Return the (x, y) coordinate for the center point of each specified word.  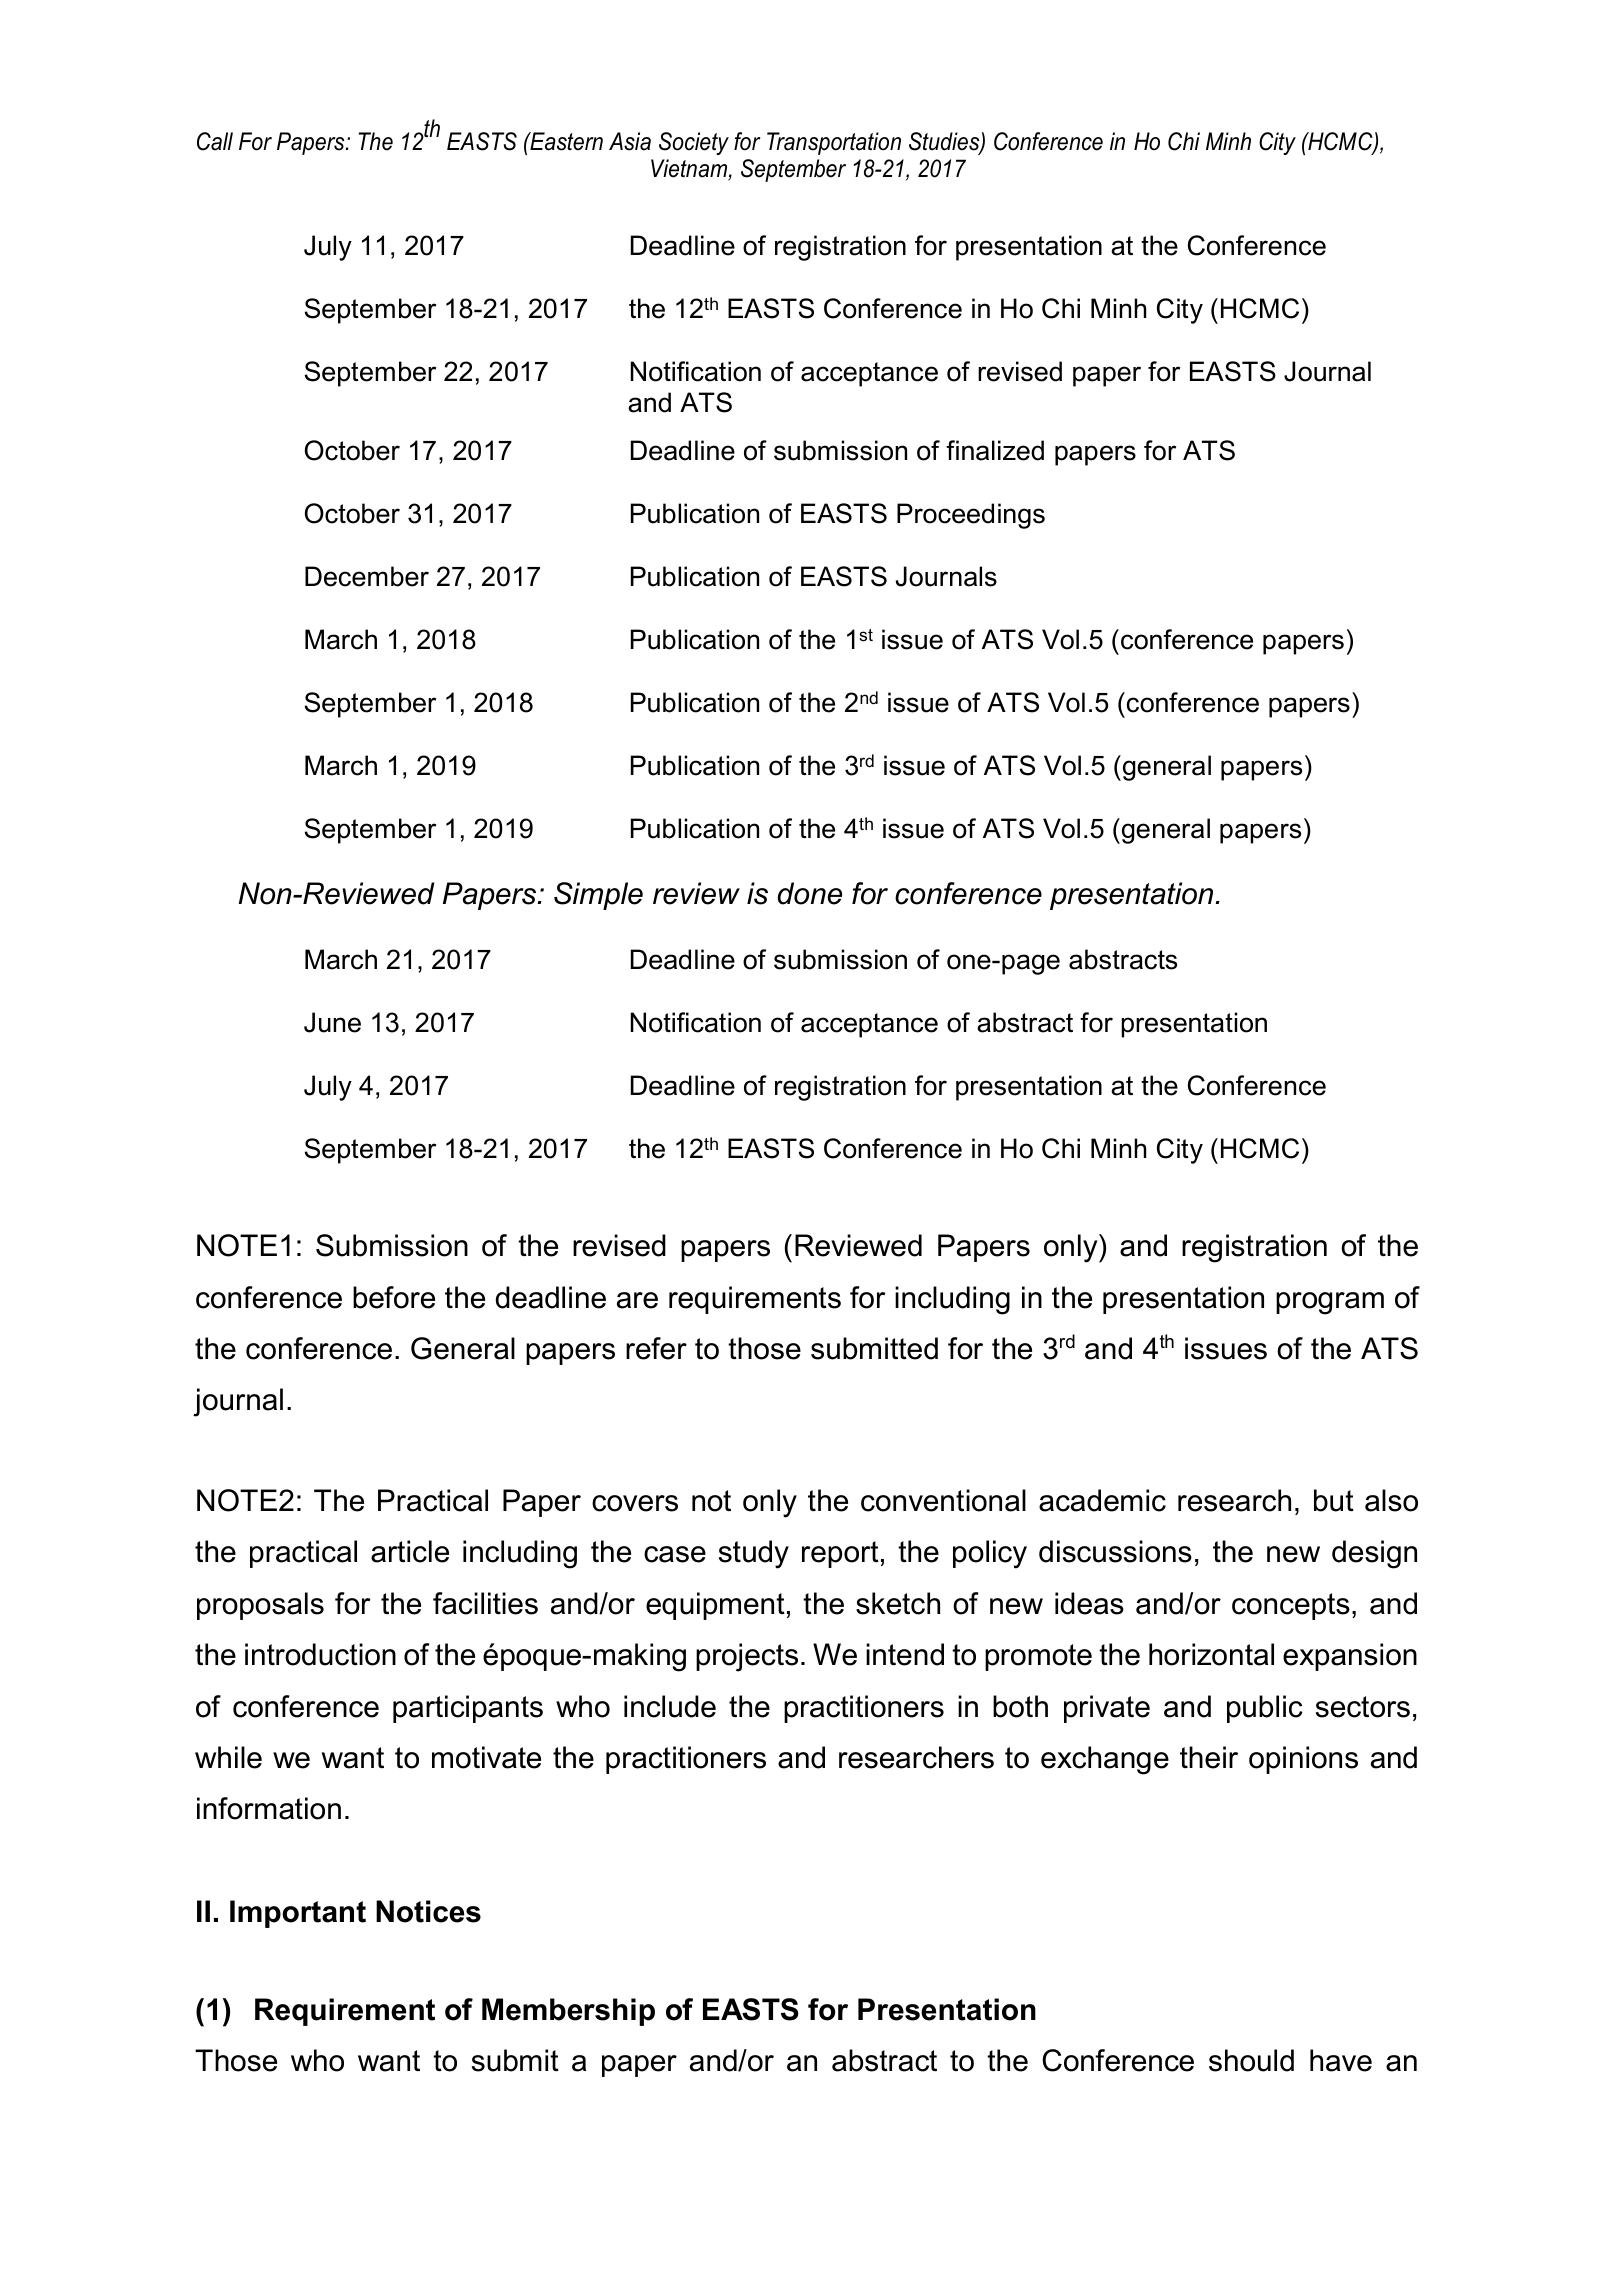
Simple (598, 896)
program (1330, 1303)
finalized (995, 450)
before (394, 1297)
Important (298, 1914)
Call (215, 141)
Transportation (834, 143)
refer (656, 1348)
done (810, 893)
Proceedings (971, 516)
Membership (568, 2012)
